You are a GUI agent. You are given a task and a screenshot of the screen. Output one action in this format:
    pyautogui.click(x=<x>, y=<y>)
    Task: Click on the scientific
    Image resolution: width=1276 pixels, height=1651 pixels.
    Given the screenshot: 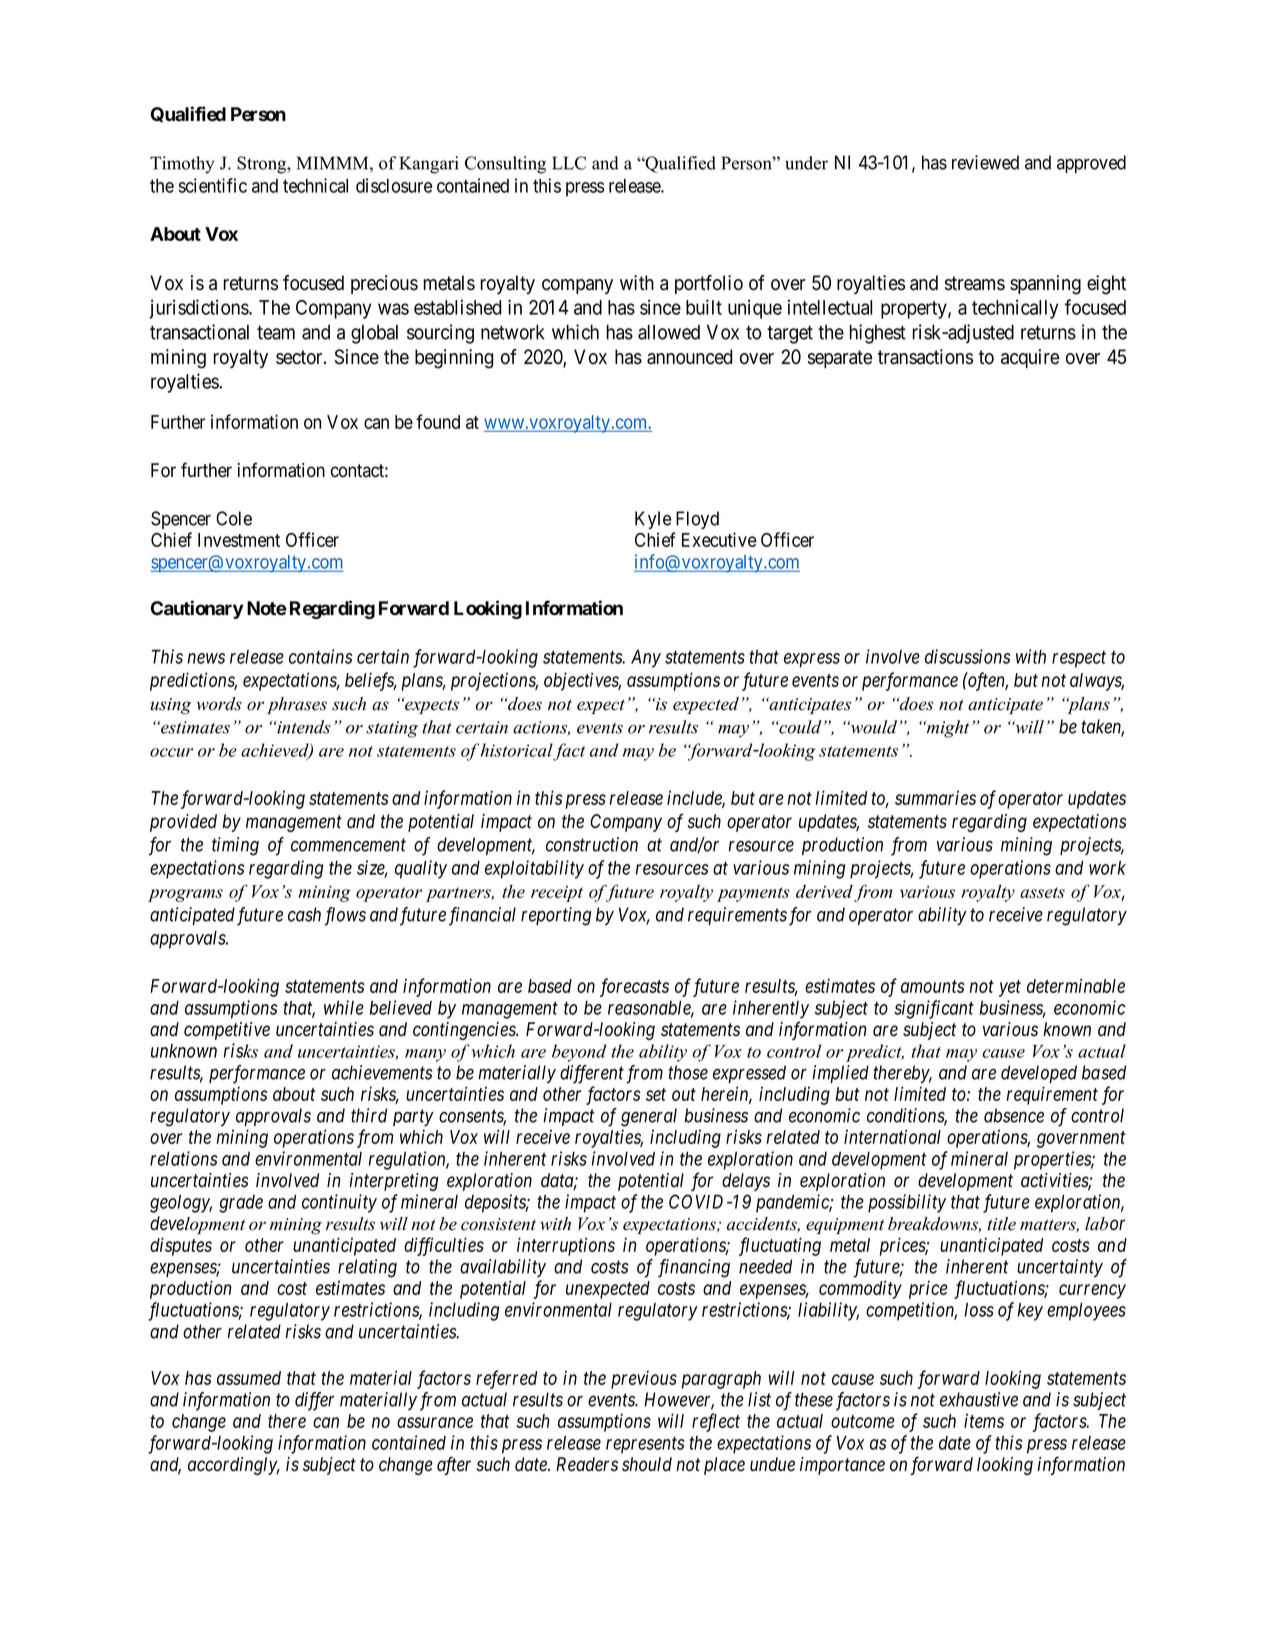 What is the action you would take?
    pyautogui.click(x=212, y=185)
